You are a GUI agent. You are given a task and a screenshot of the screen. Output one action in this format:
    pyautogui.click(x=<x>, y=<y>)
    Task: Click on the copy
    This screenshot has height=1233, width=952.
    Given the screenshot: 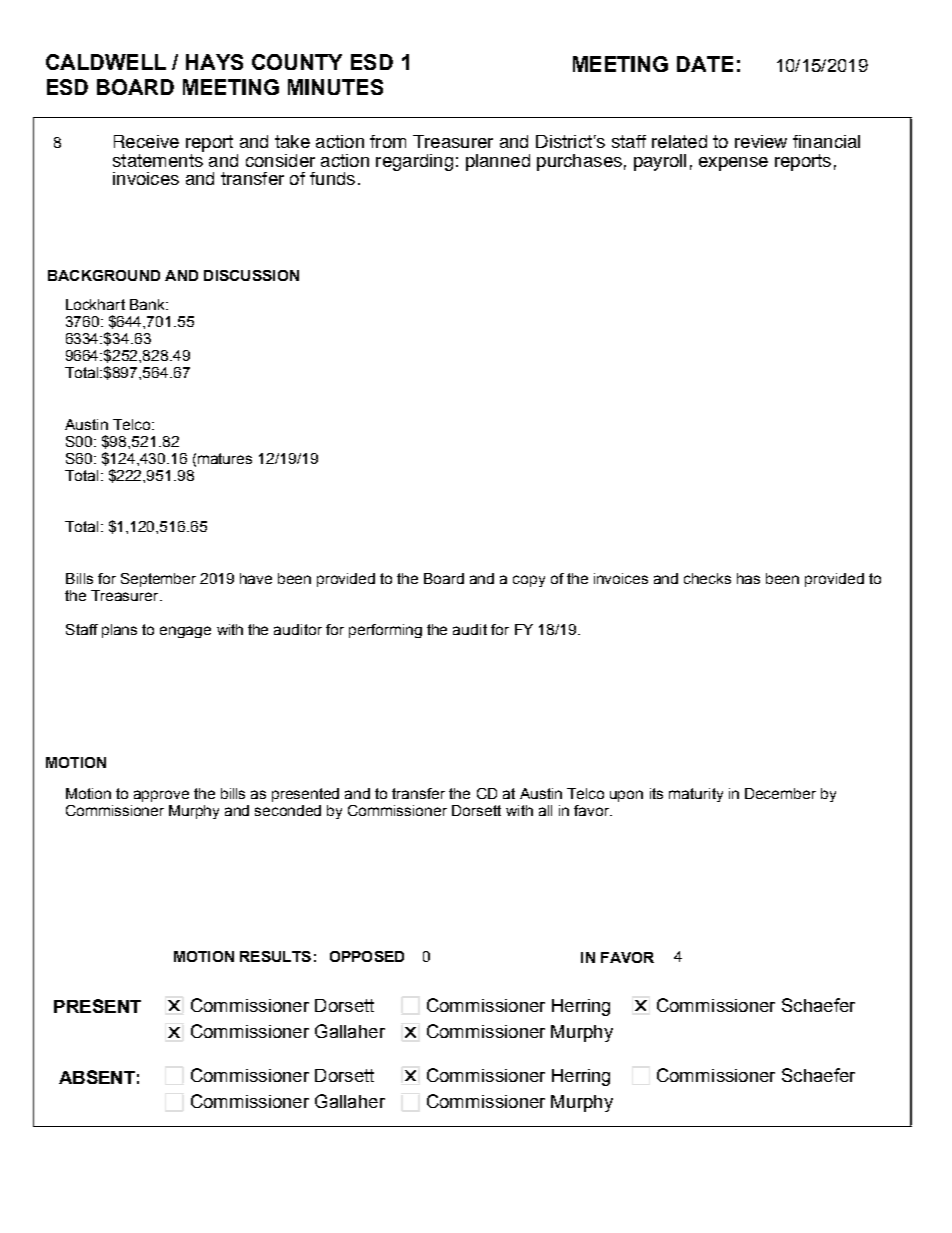 What is the action you would take?
    pyautogui.click(x=529, y=581)
